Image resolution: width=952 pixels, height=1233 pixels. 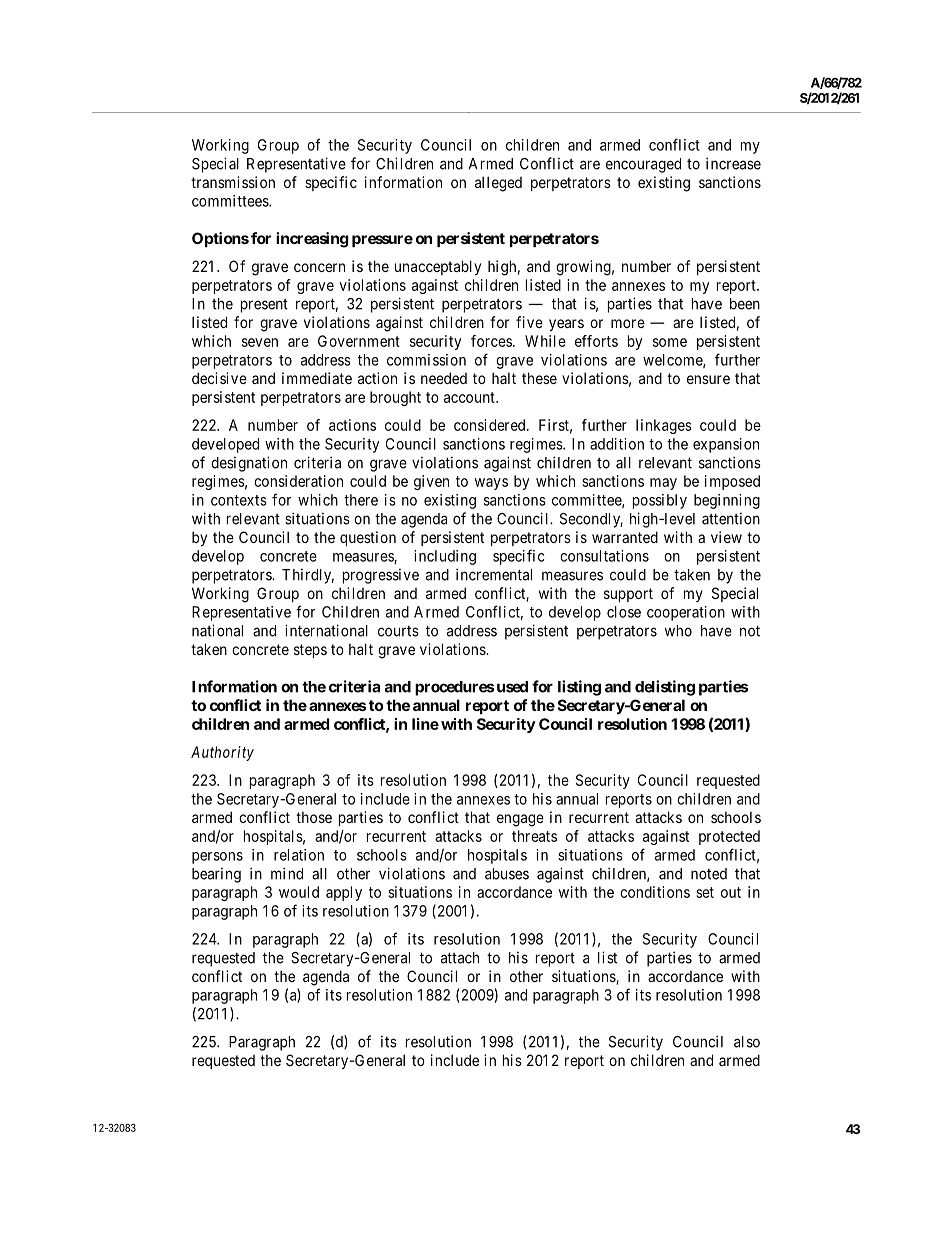 I want to click on alleged, so click(x=498, y=184).
